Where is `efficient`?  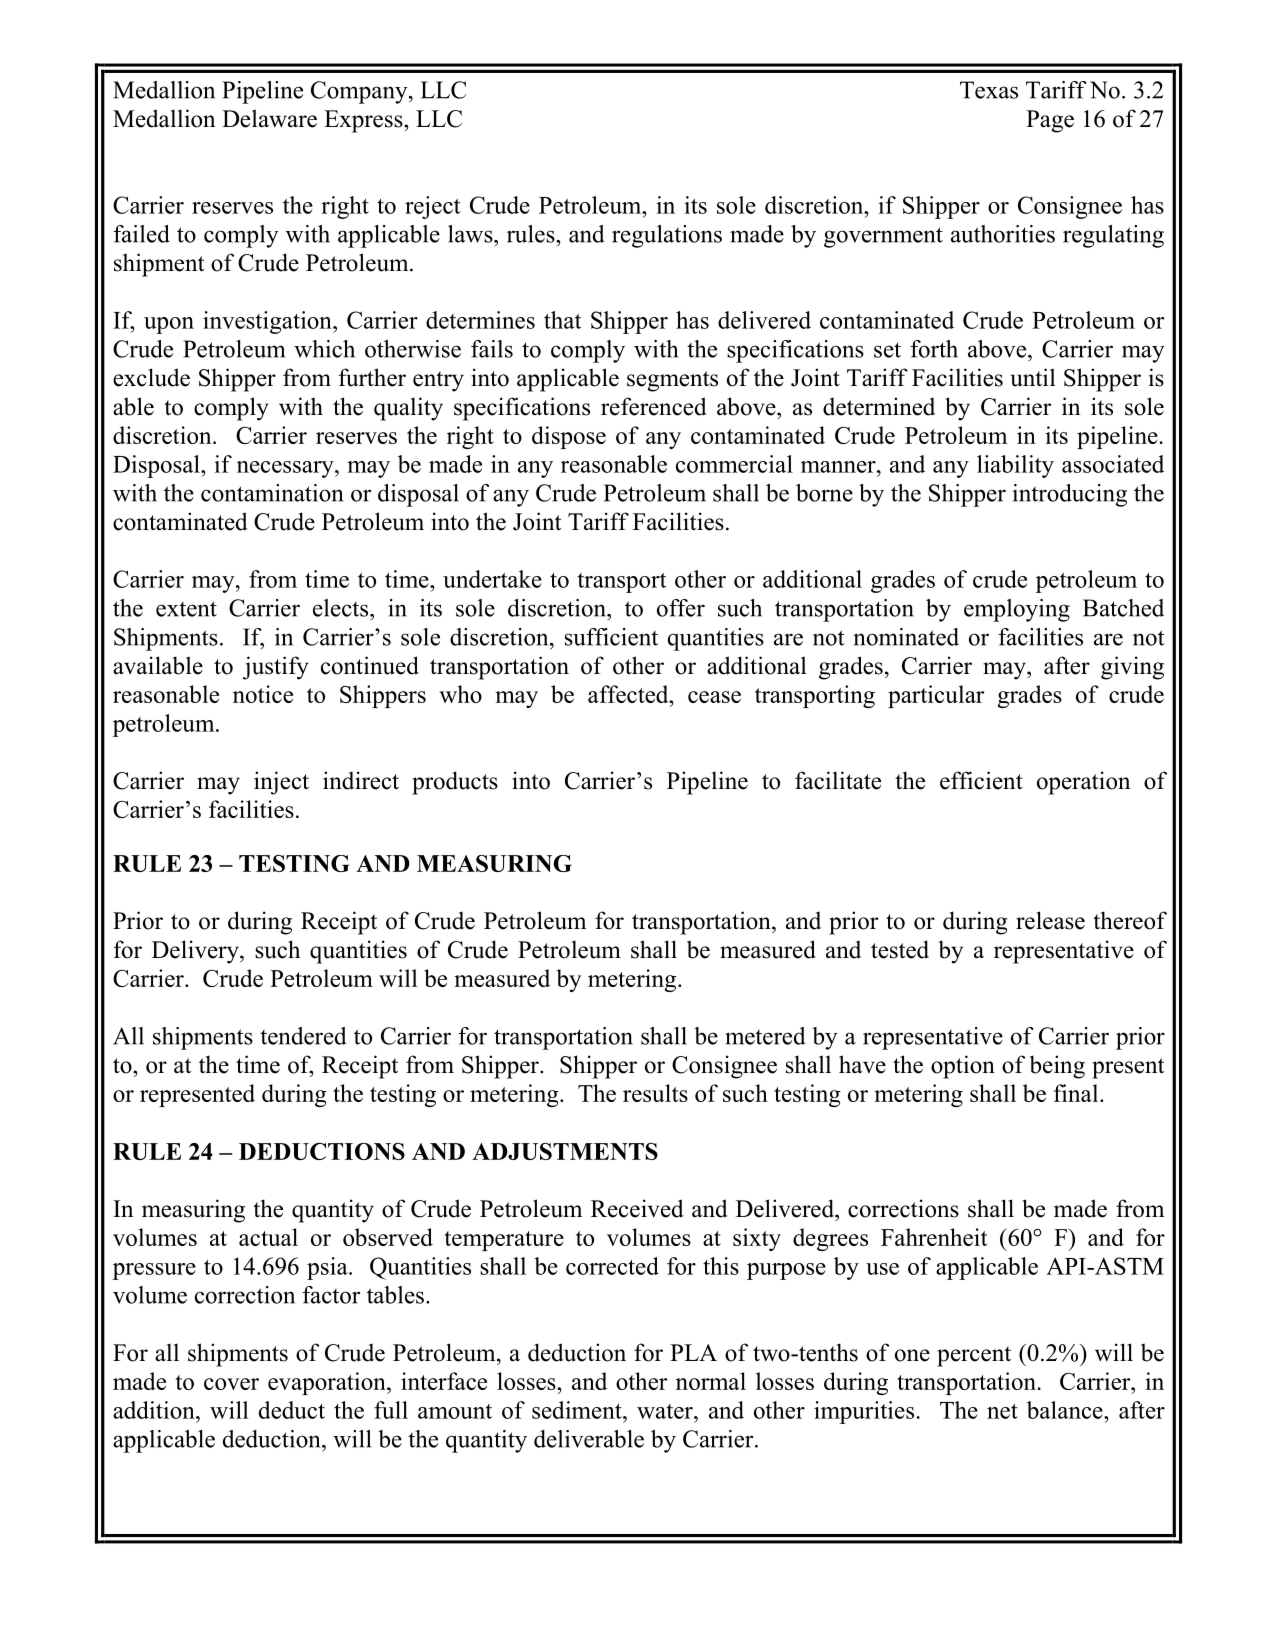 efficient is located at coordinates (981, 780).
